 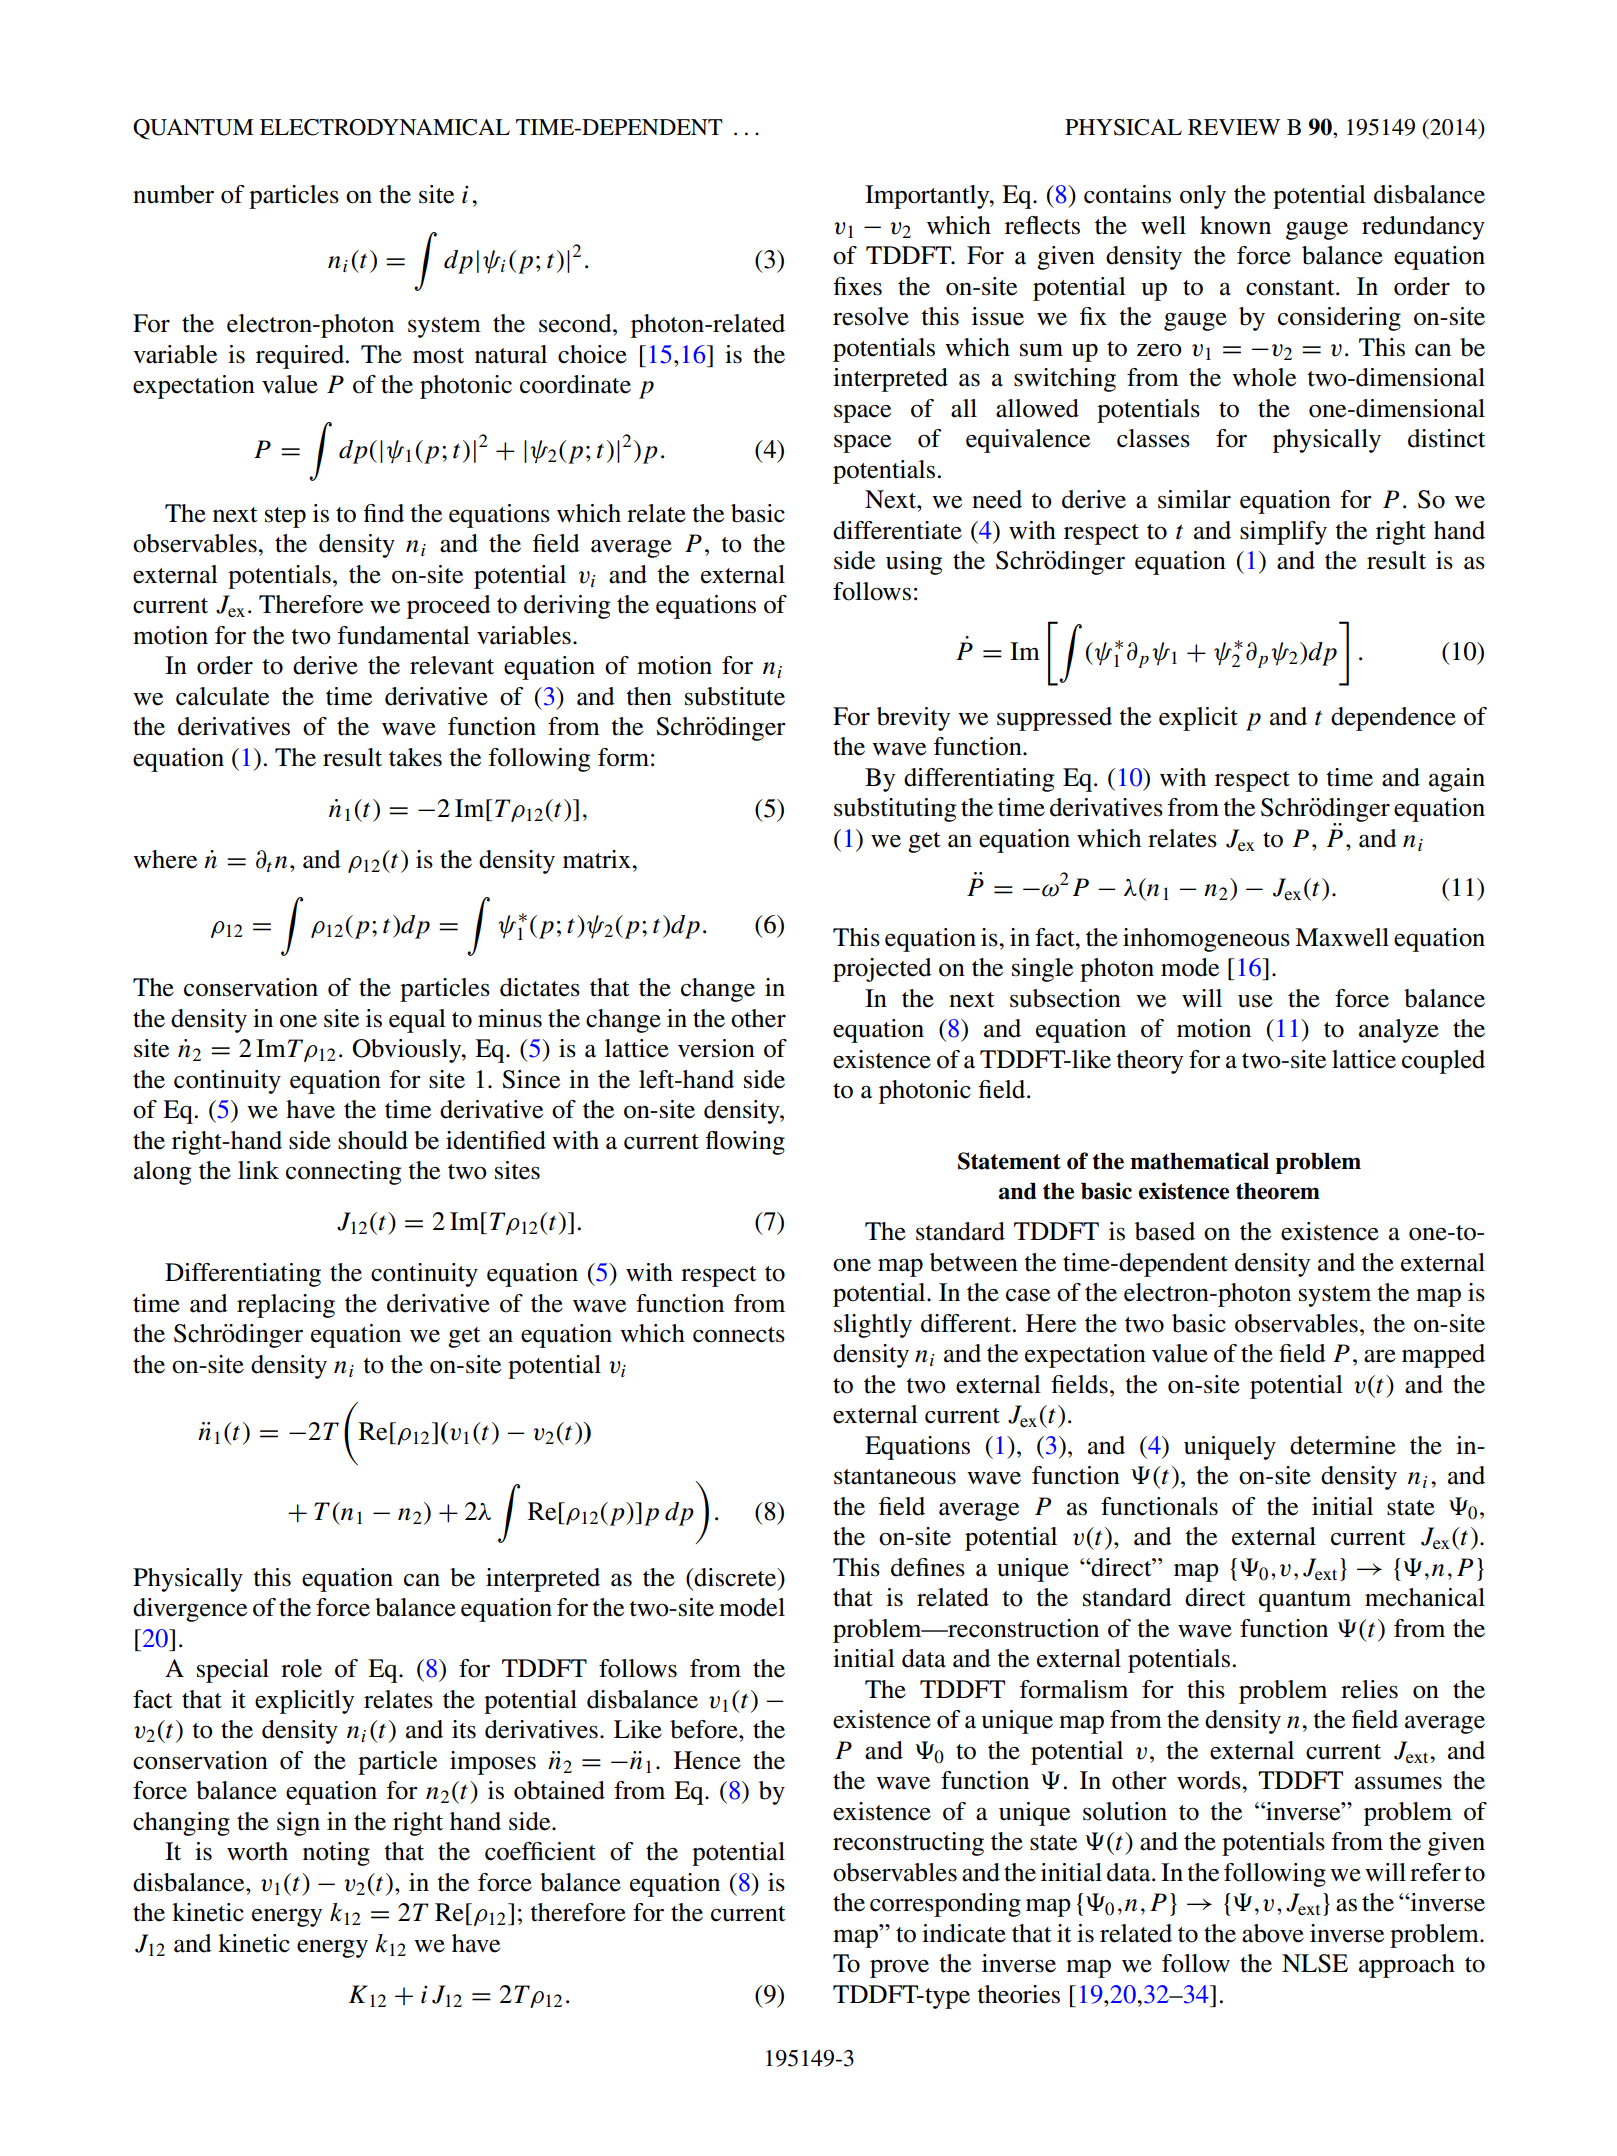 I want to click on connecting, so click(x=343, y=1173).
